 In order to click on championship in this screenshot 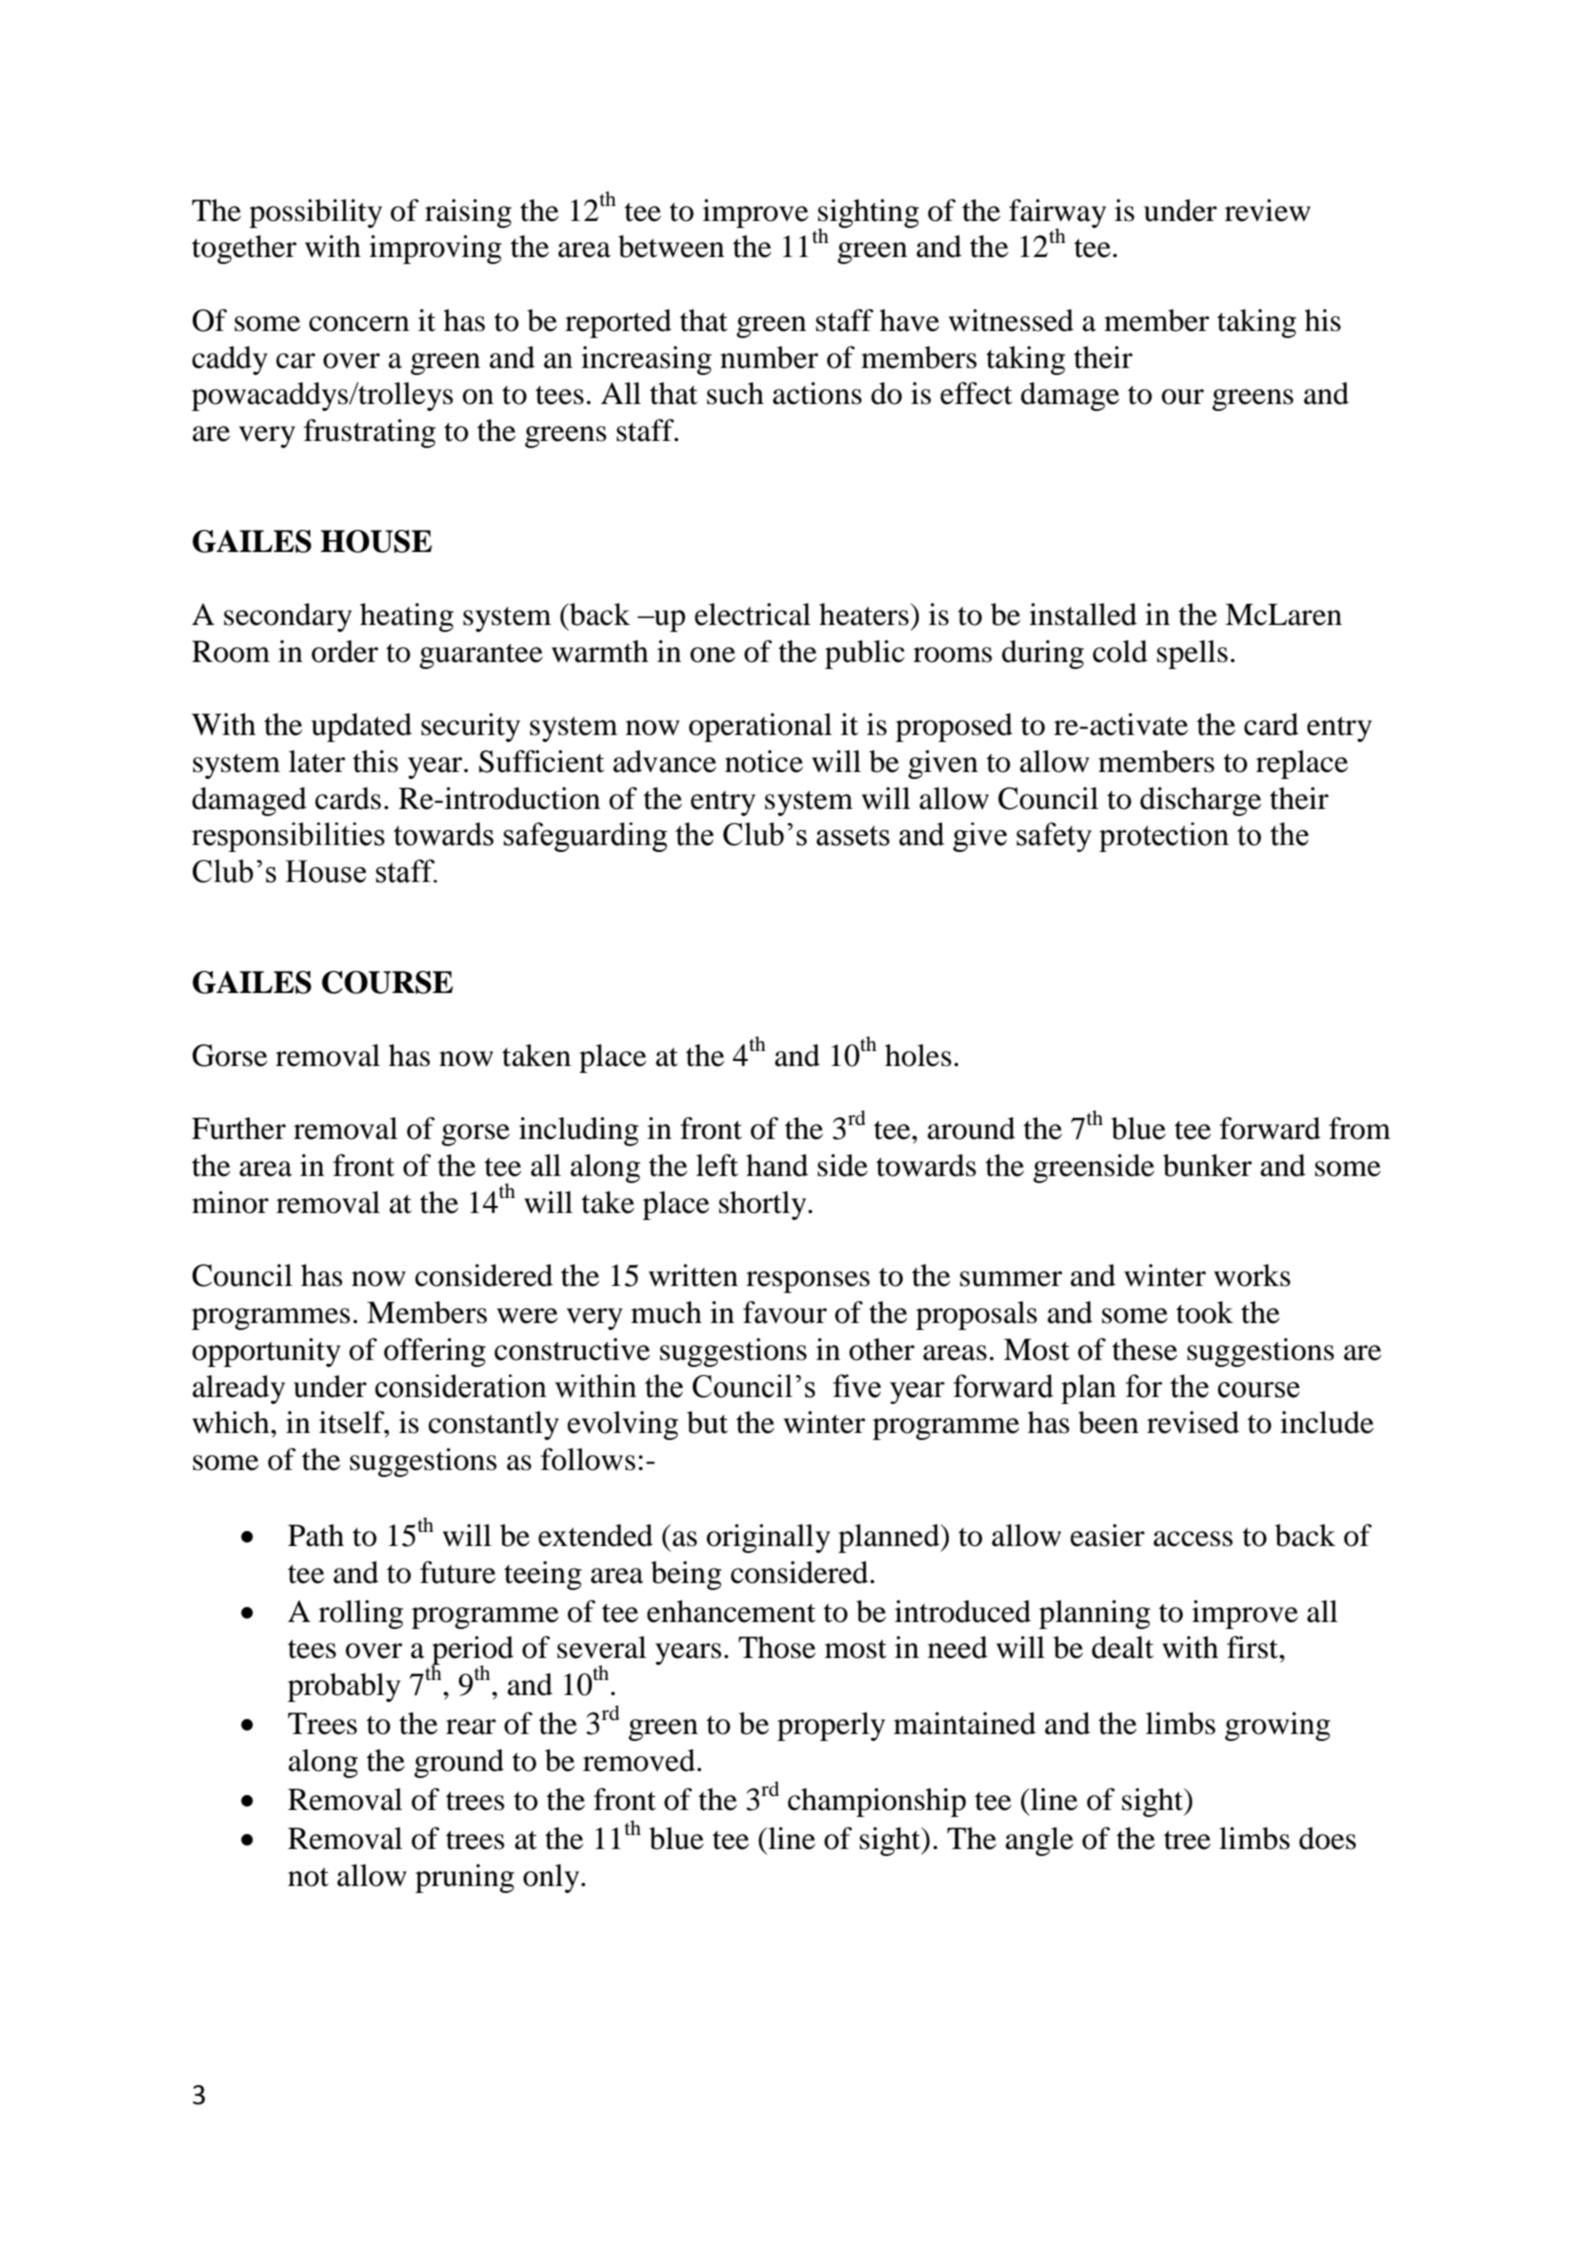, I will do `click(877, 1802)`.
